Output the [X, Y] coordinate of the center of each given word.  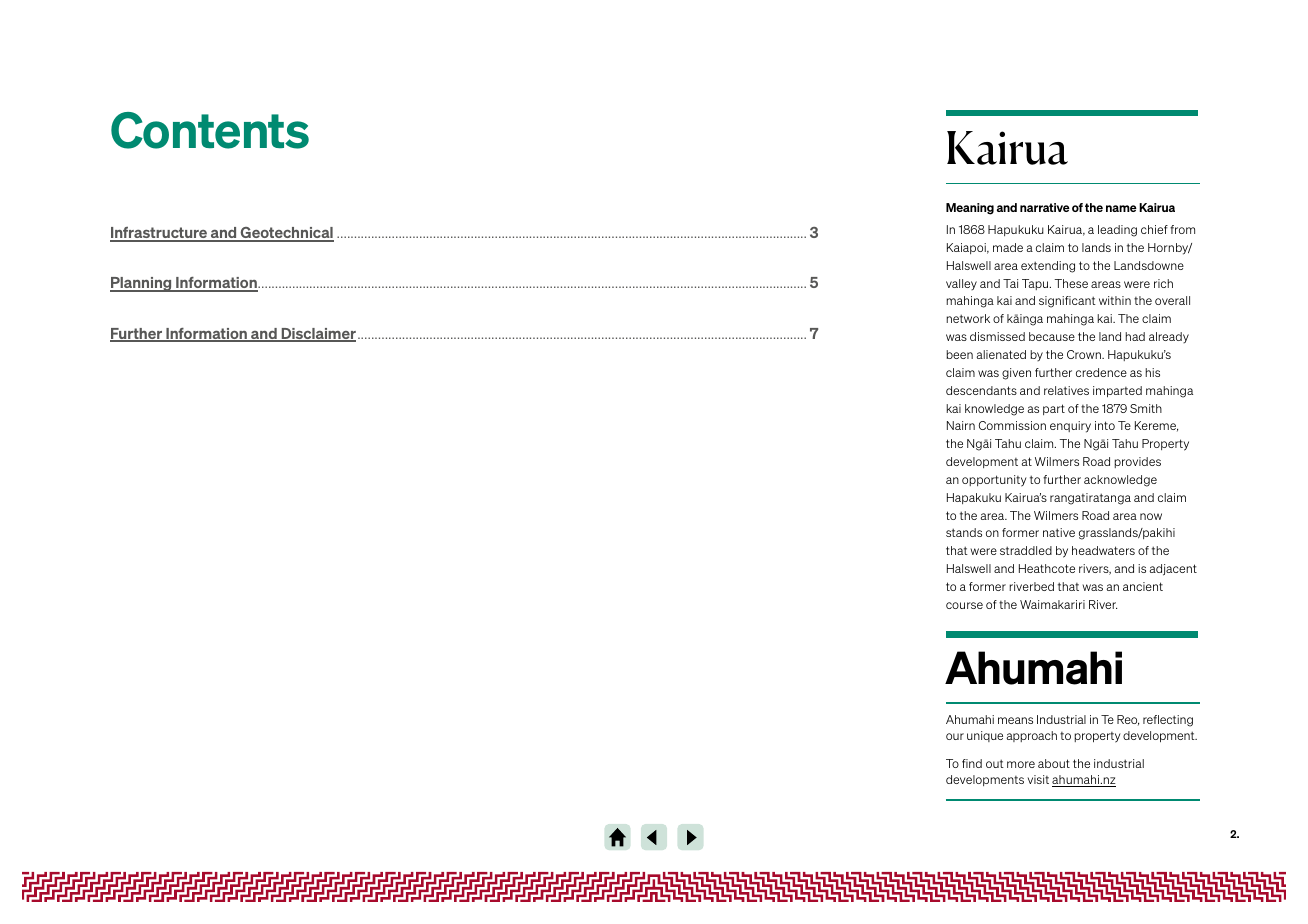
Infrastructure [159, 234]
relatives [1066, 390]
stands [964, 532]
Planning [142, 284]
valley [961, 284]
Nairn [961, 425]
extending [1048, 267]
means [1015, 720]
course [964, 605]
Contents [210, 130]
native [1059, 532]
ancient [1143, 586]
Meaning [970, 209]
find [972, 763]
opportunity [994, 481]
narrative [1045, 207]
